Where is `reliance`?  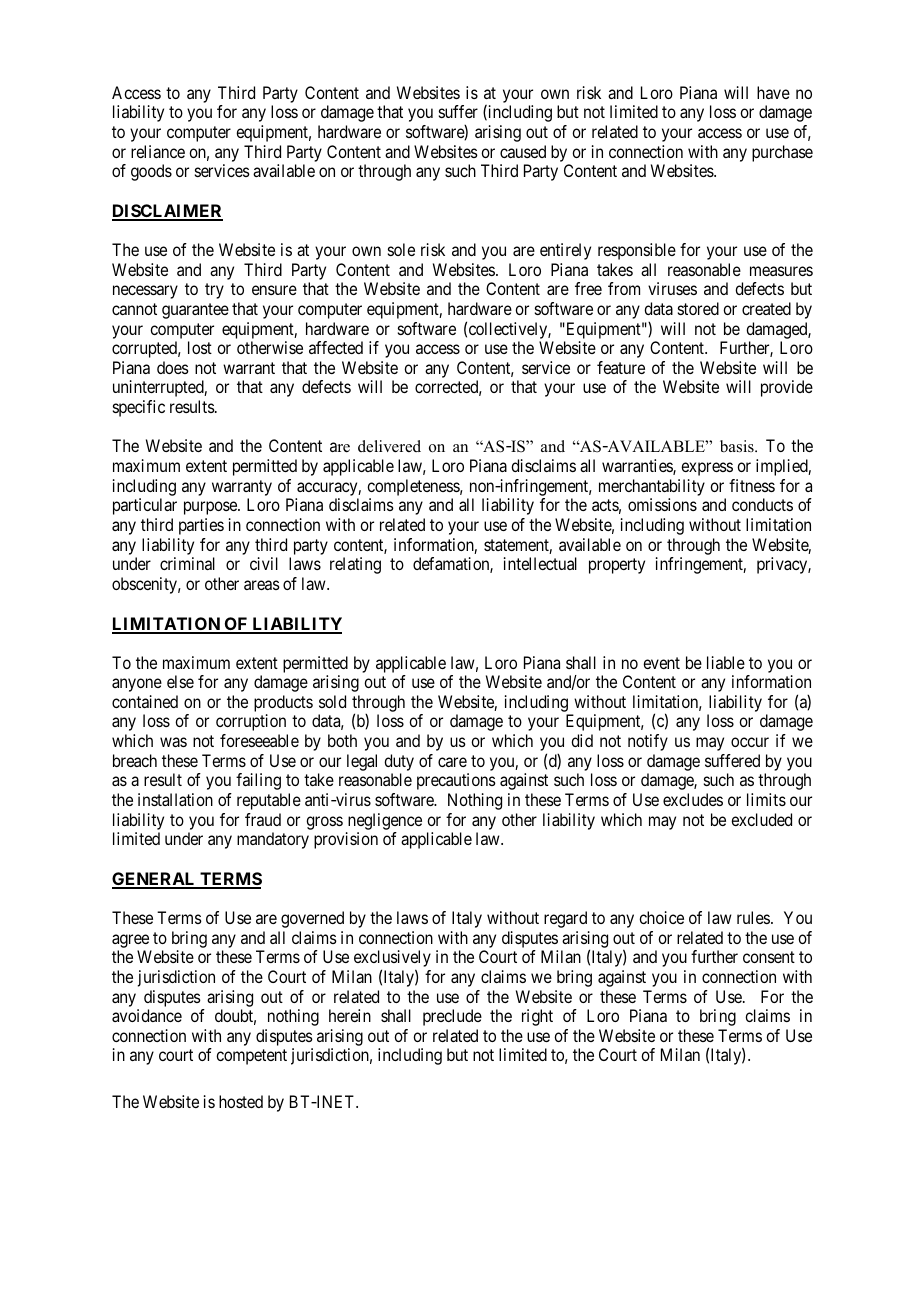 reliance is located at coordinates (158, 151).
